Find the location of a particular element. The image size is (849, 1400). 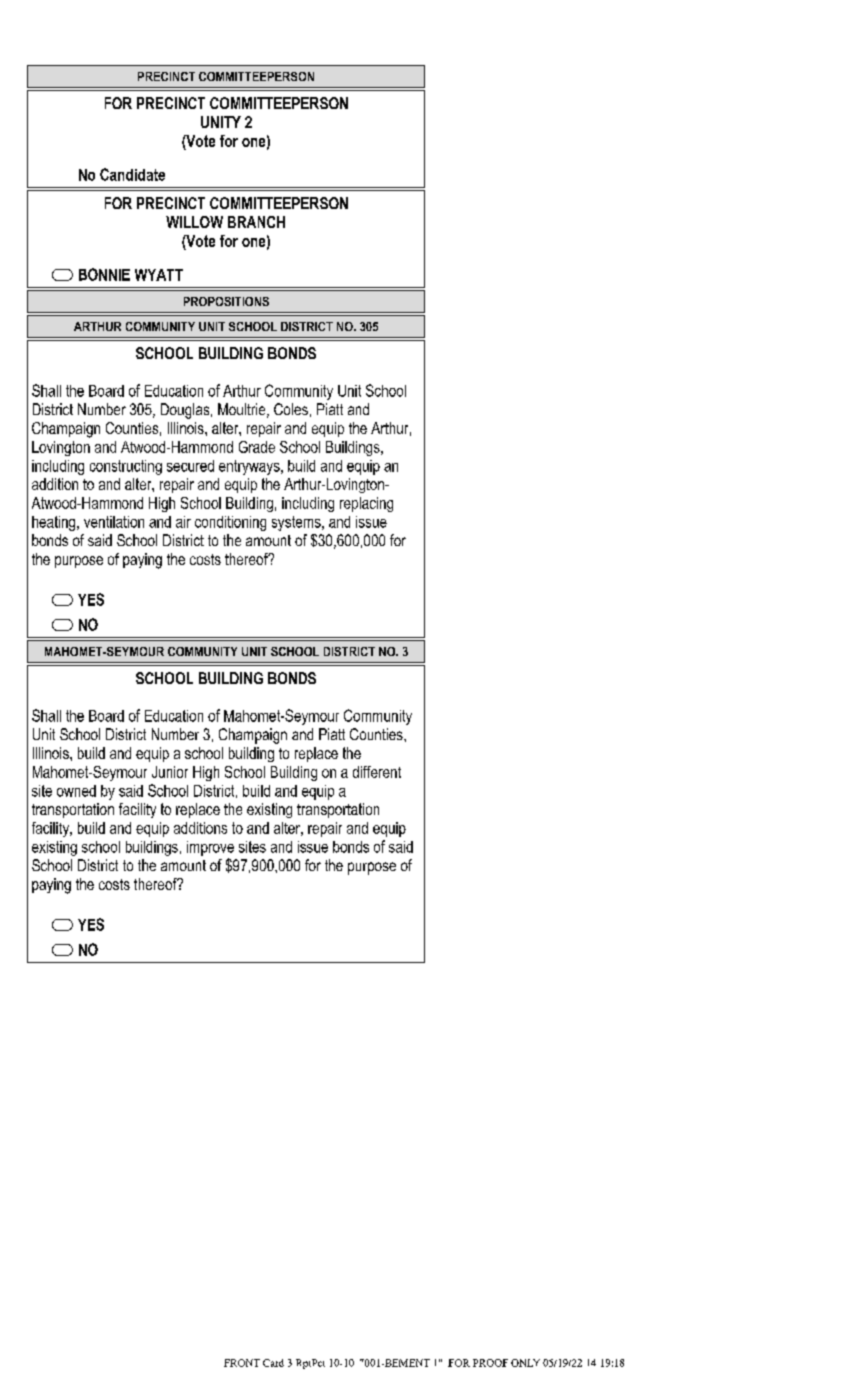

replacing is located at coordinates (366, 504).
